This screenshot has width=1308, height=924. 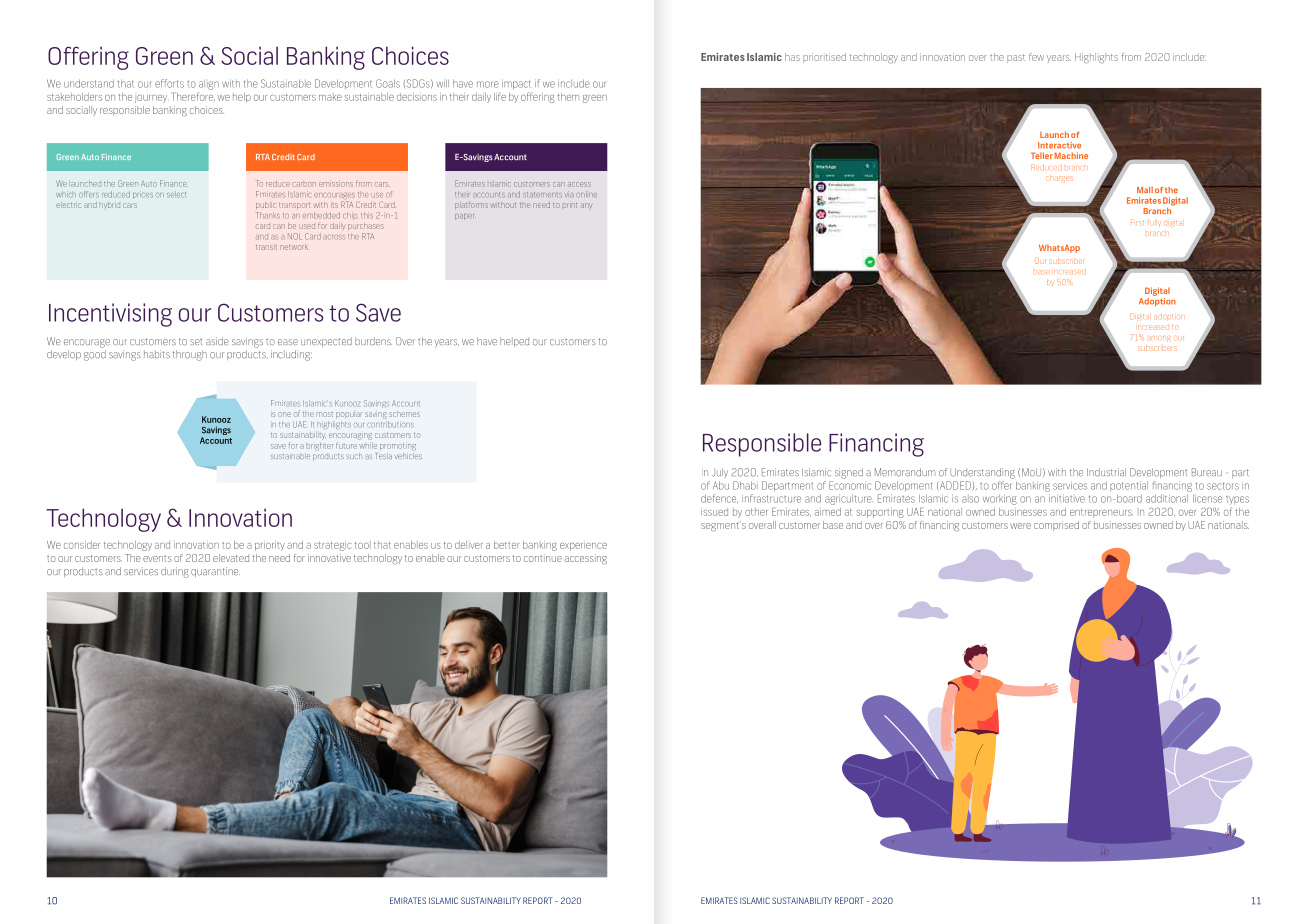 I want to click on them, so click(x=568, y=97).
